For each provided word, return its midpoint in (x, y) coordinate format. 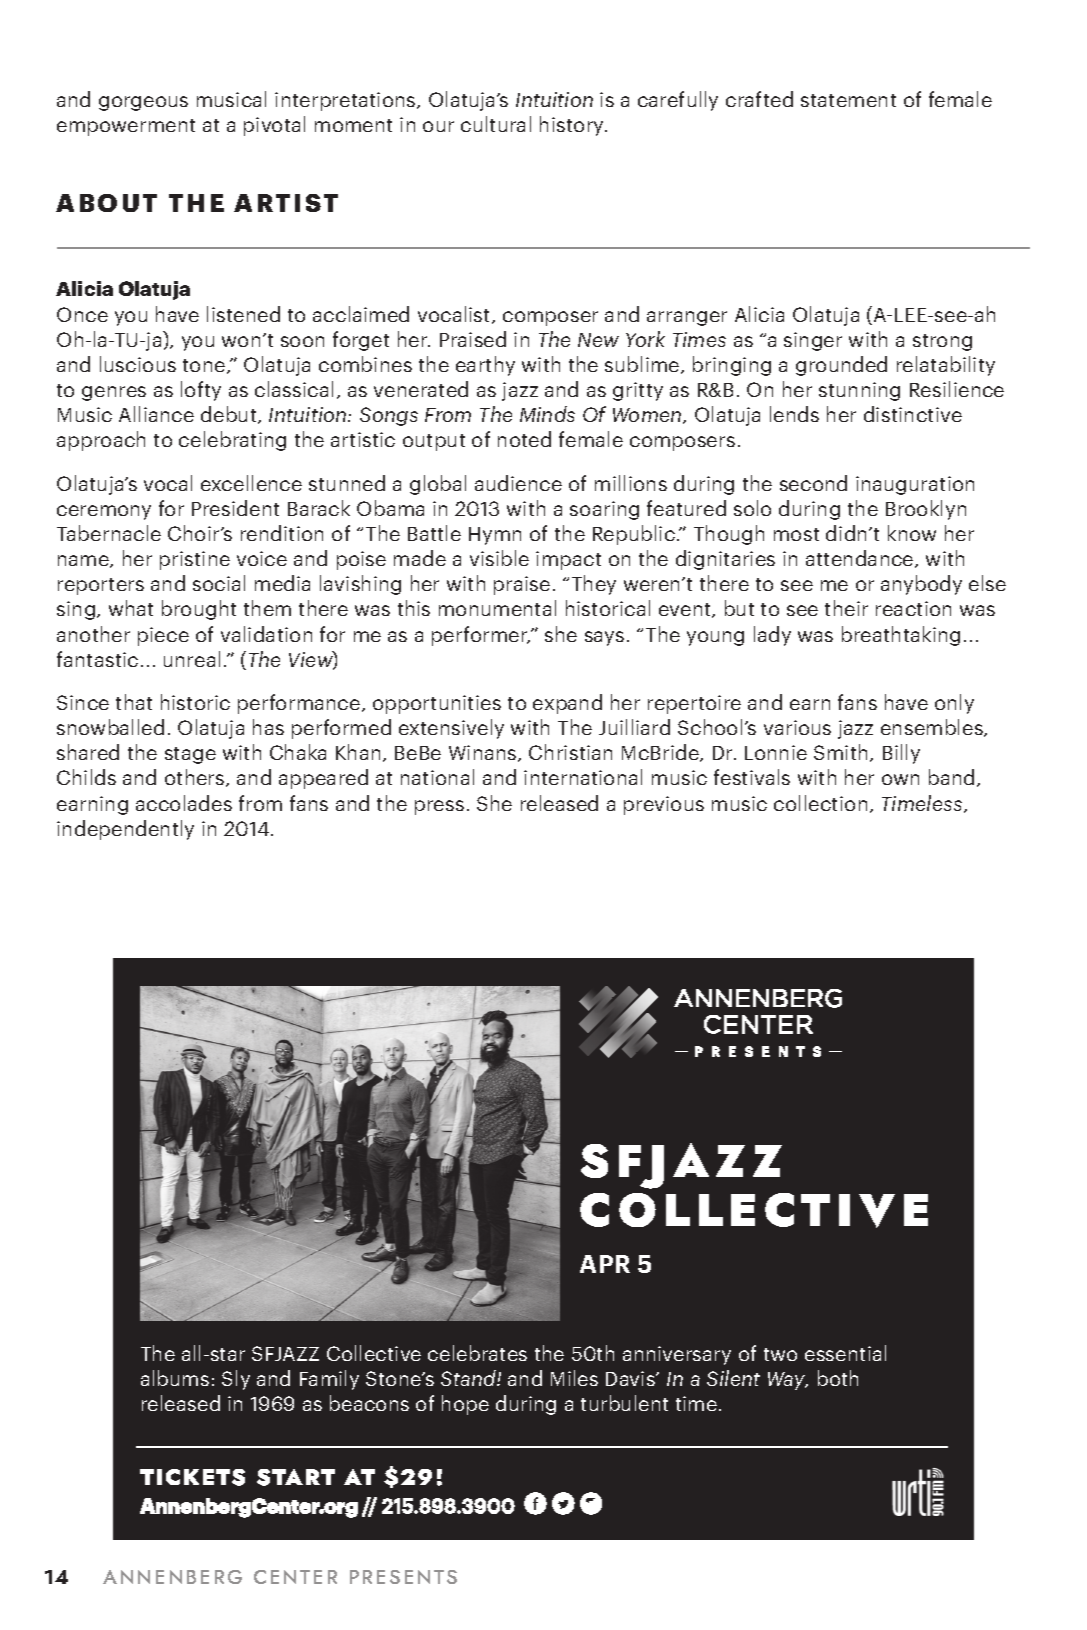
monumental (497, 608)
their (846, 608)
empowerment (126, 127)
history (573, 126)
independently (125, 830)
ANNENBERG (172, 1577)
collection (820, 803)
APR (605, 1264)
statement (848, 100)
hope (465, 1405)
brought (199, 610)
